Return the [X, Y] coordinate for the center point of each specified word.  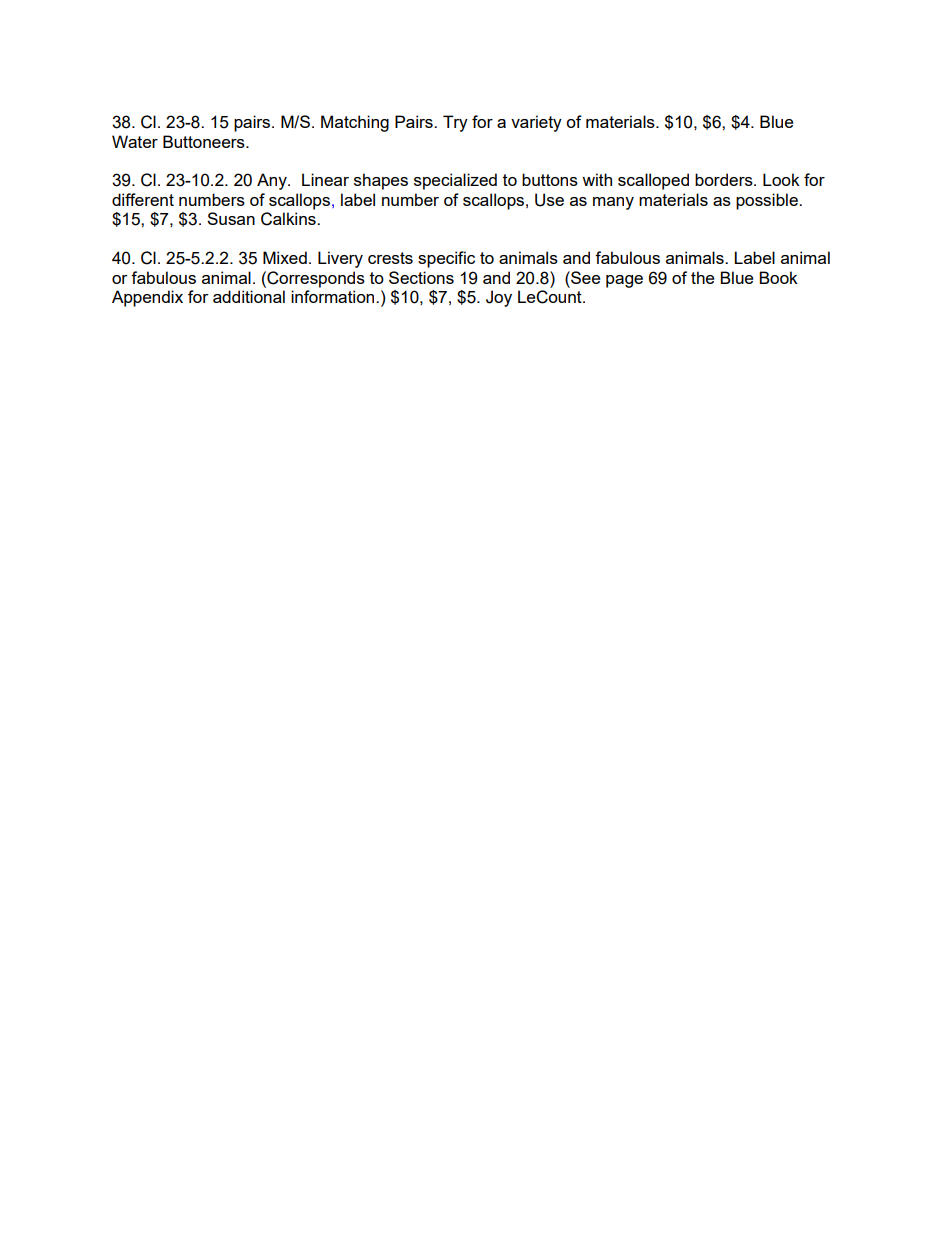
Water [135, 141]
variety [536, 123]
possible [768, 201]
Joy [499, 298]
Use [549, 200]
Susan [231, 218]
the [702, 277]
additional [249, 296]
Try [455, 123]
